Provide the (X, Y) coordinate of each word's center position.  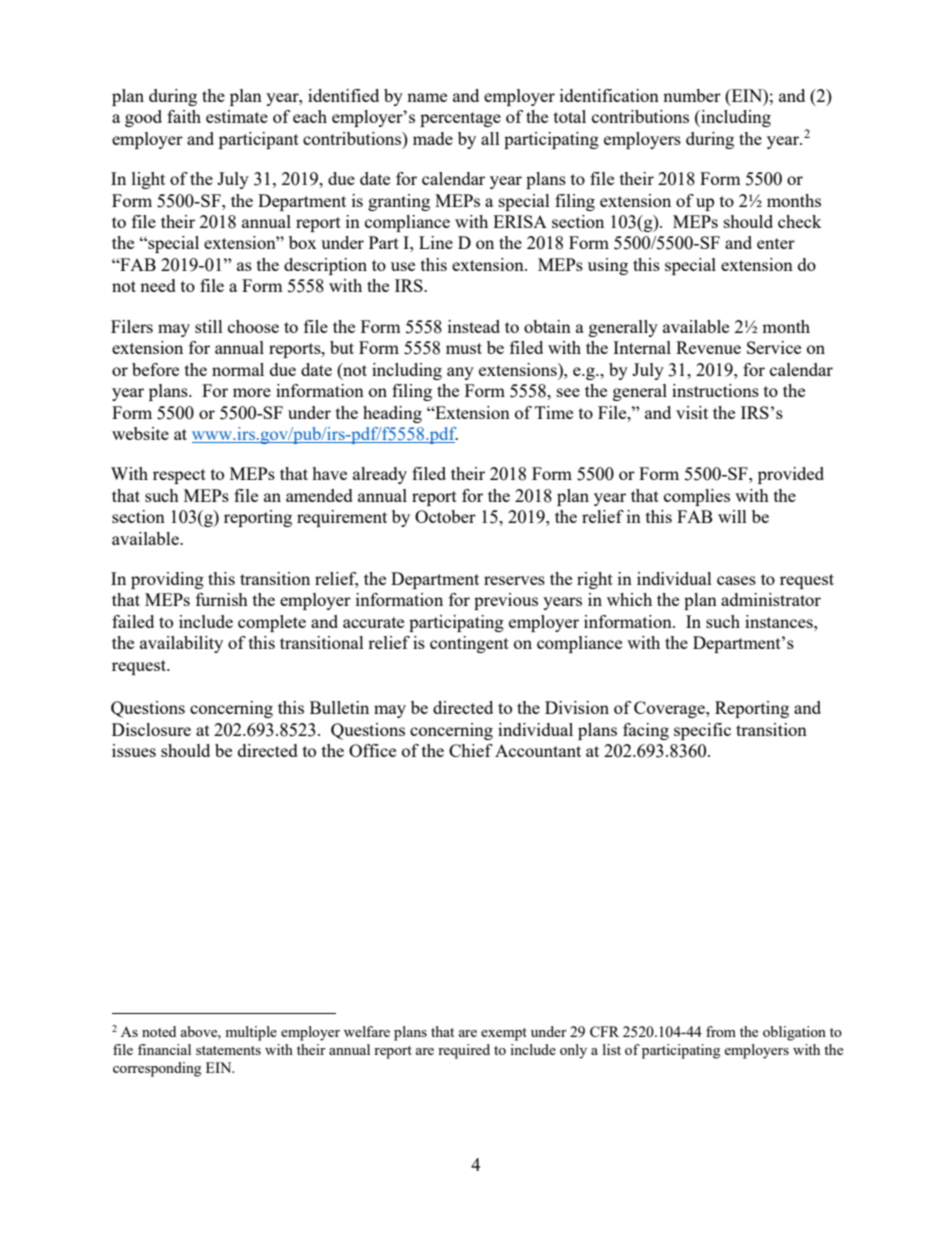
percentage (460, 119)
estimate (237, 116)
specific (702, 731)
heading (392, 414)
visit (692, 412)
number (692, 95)
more (252, 392)
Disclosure (151, 729)
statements (228, 1050)
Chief (471, 750)
